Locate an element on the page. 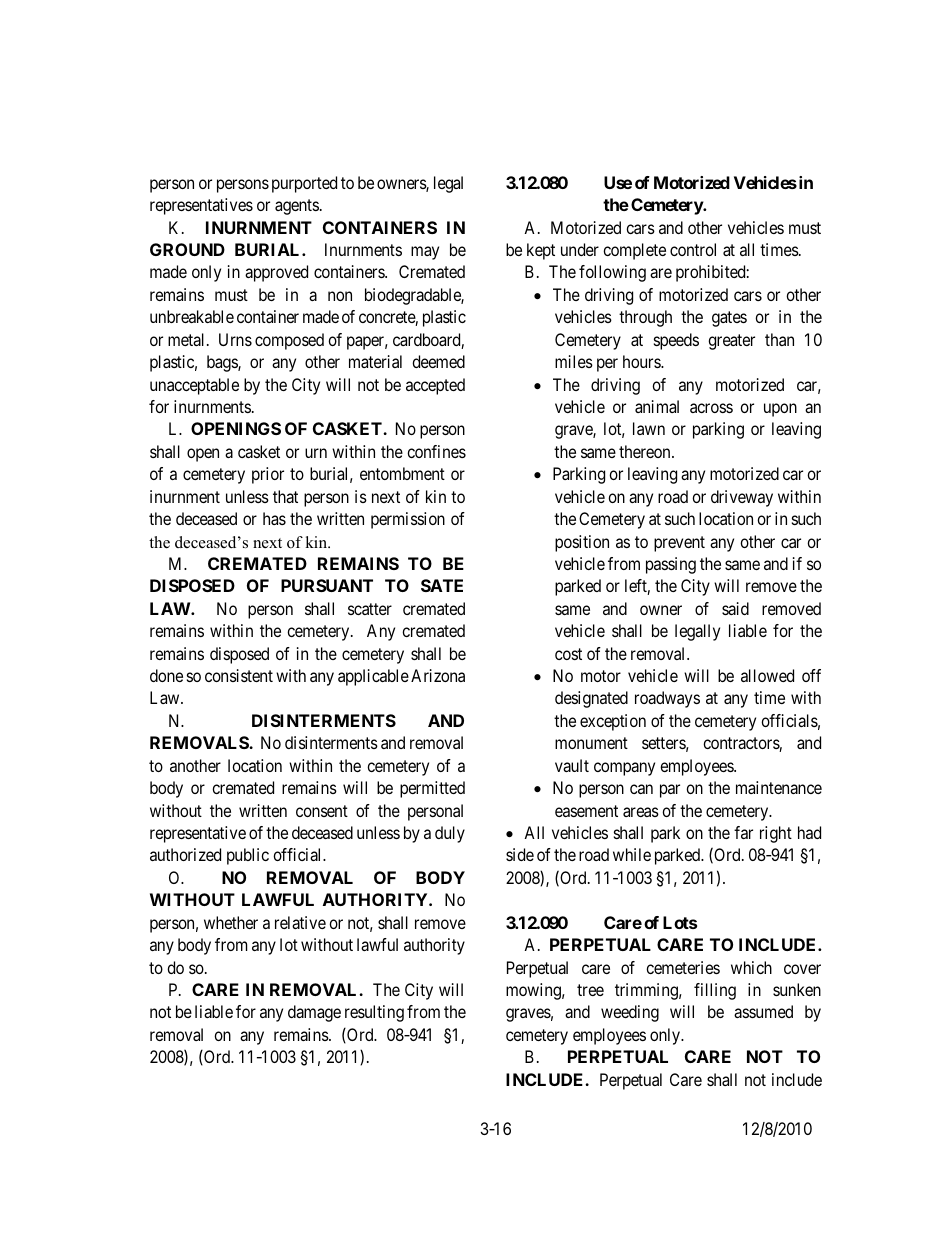  unacceptable is located at coordinates (194, 386).
